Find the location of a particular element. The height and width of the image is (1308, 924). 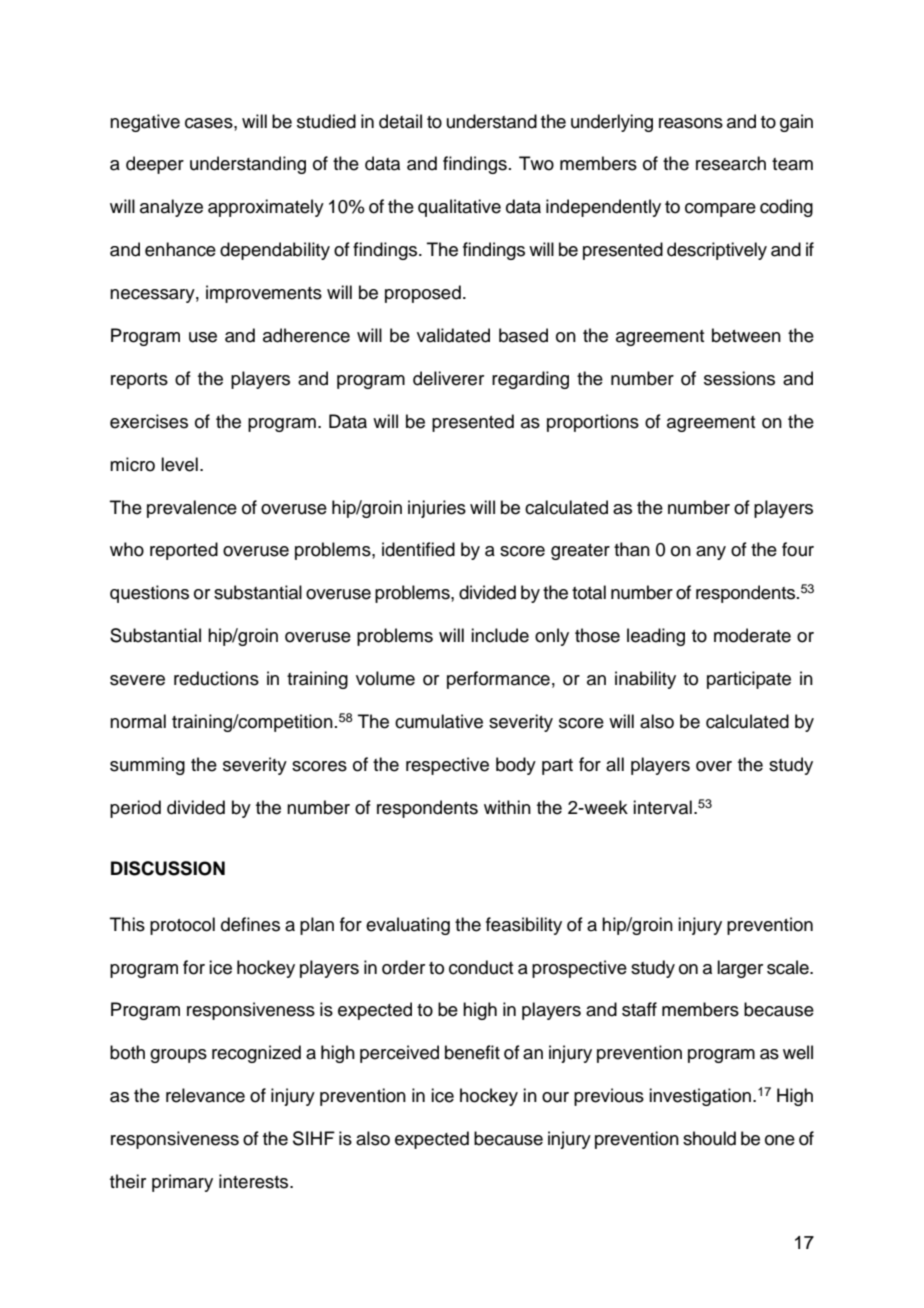

qualitative is located at coordinates (459, 208).
